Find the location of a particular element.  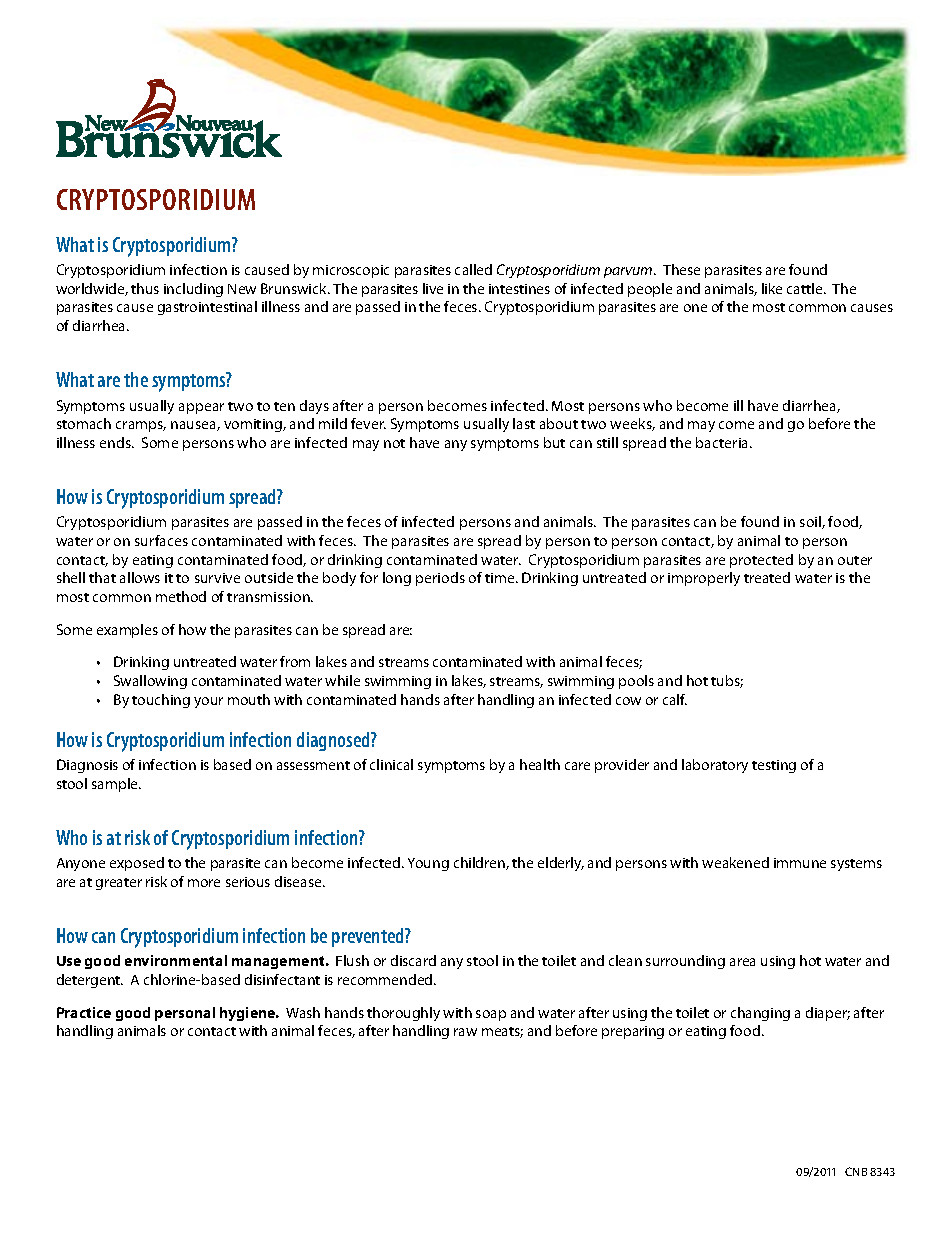

examples is located at coordinates (127, 631).
